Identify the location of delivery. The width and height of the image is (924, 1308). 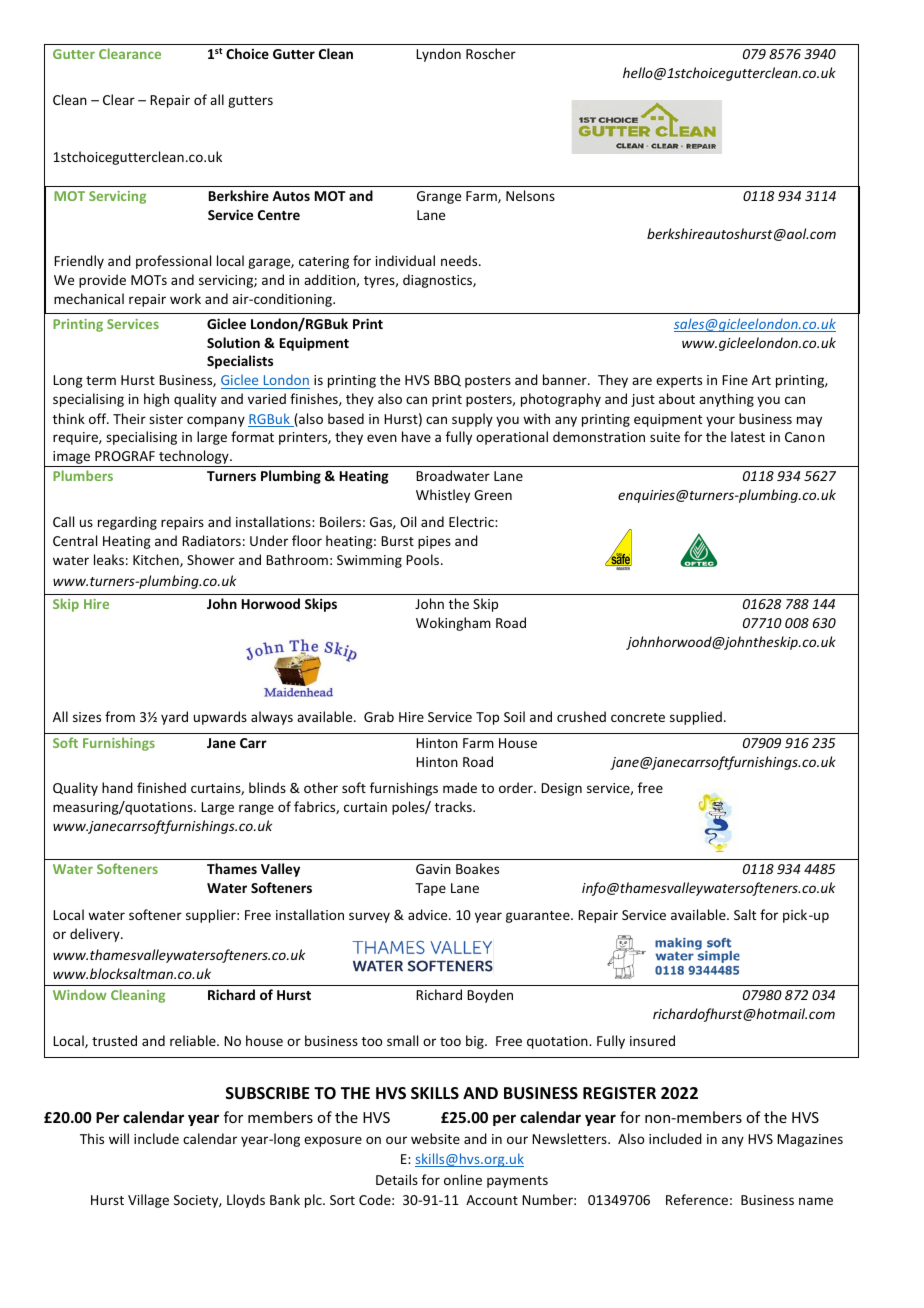
(96, 935).
